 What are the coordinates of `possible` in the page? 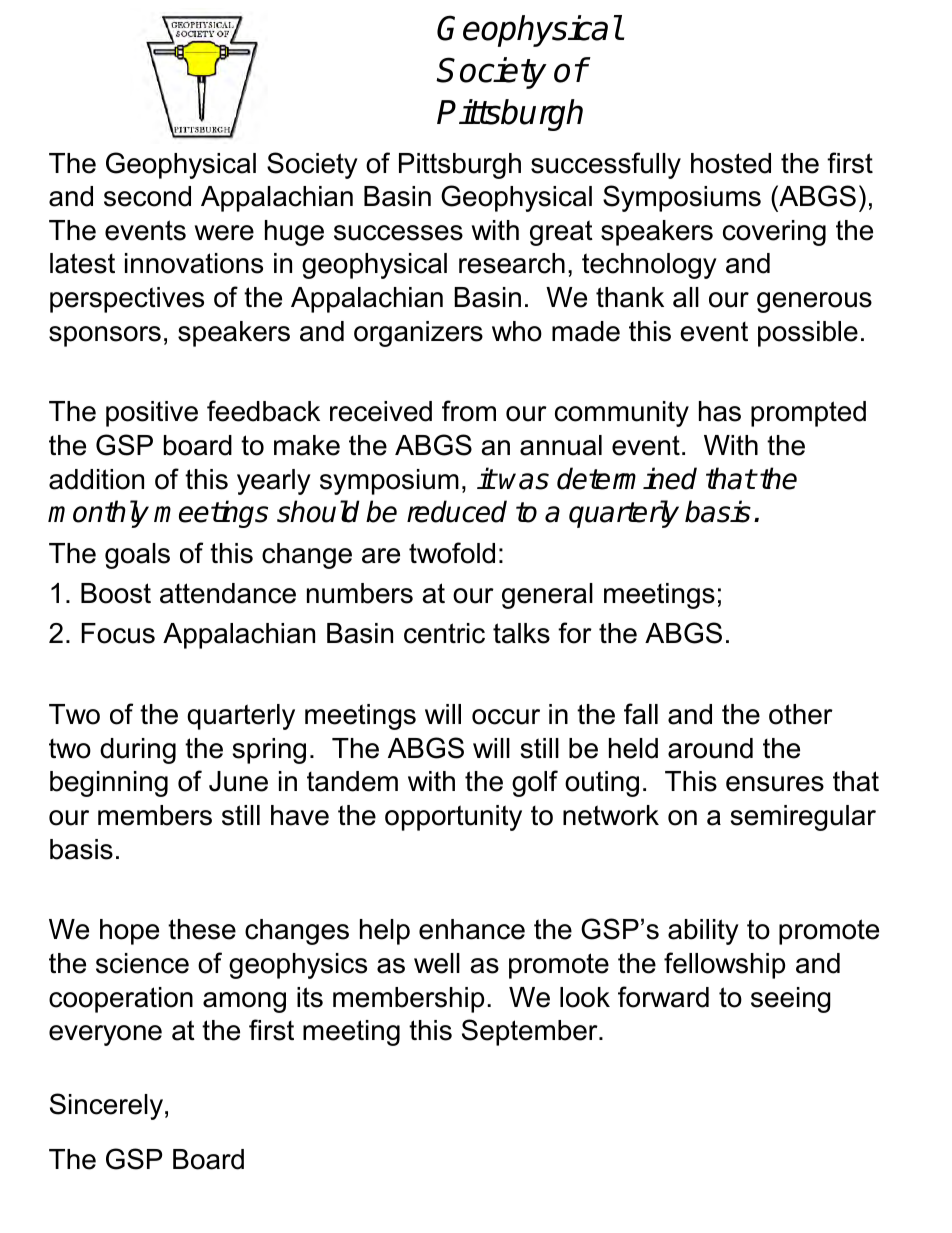 It's located at (808, 334).
